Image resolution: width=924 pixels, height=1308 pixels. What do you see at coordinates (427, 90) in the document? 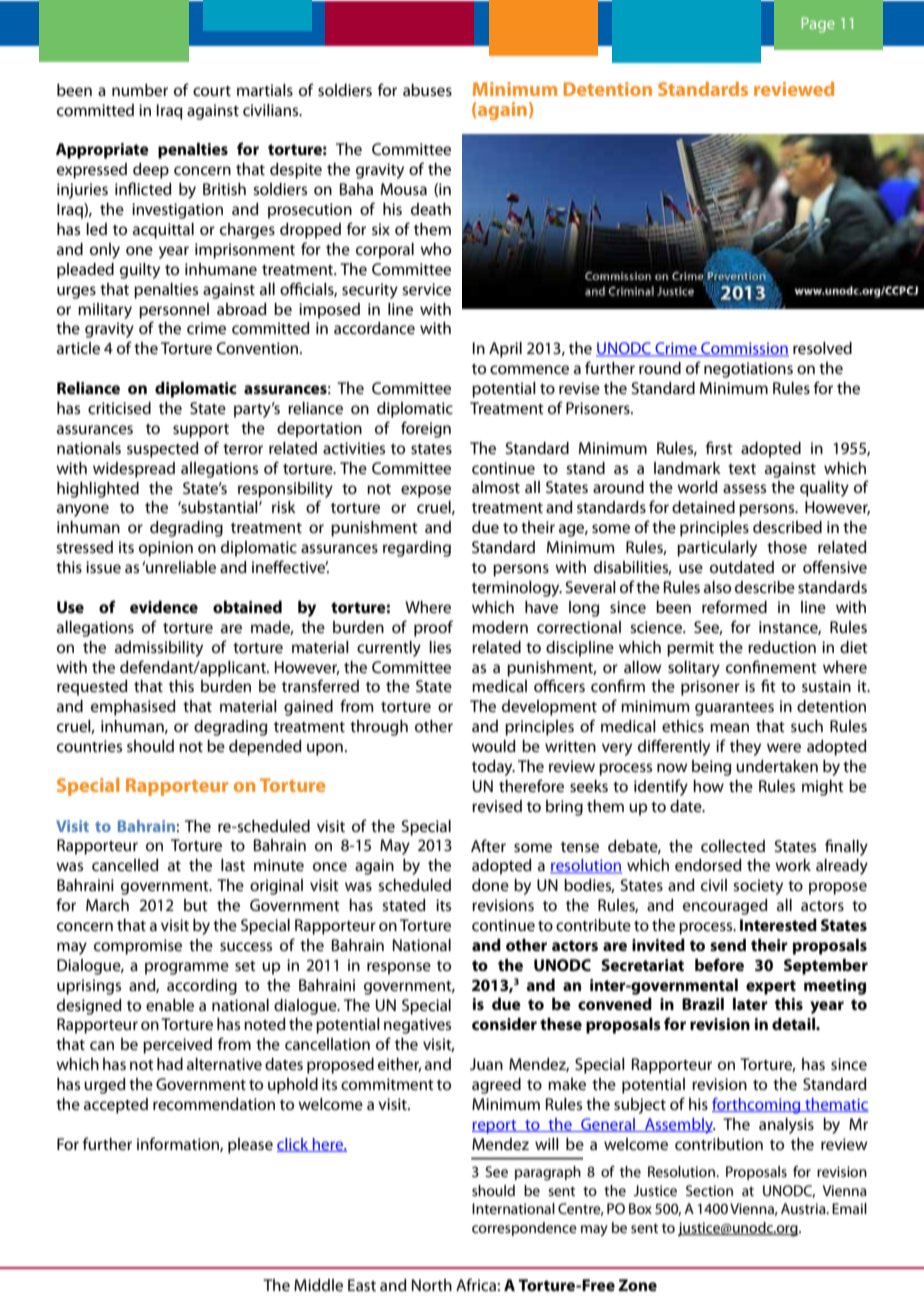
I see `abuses` at bounding box center [427, 90].
